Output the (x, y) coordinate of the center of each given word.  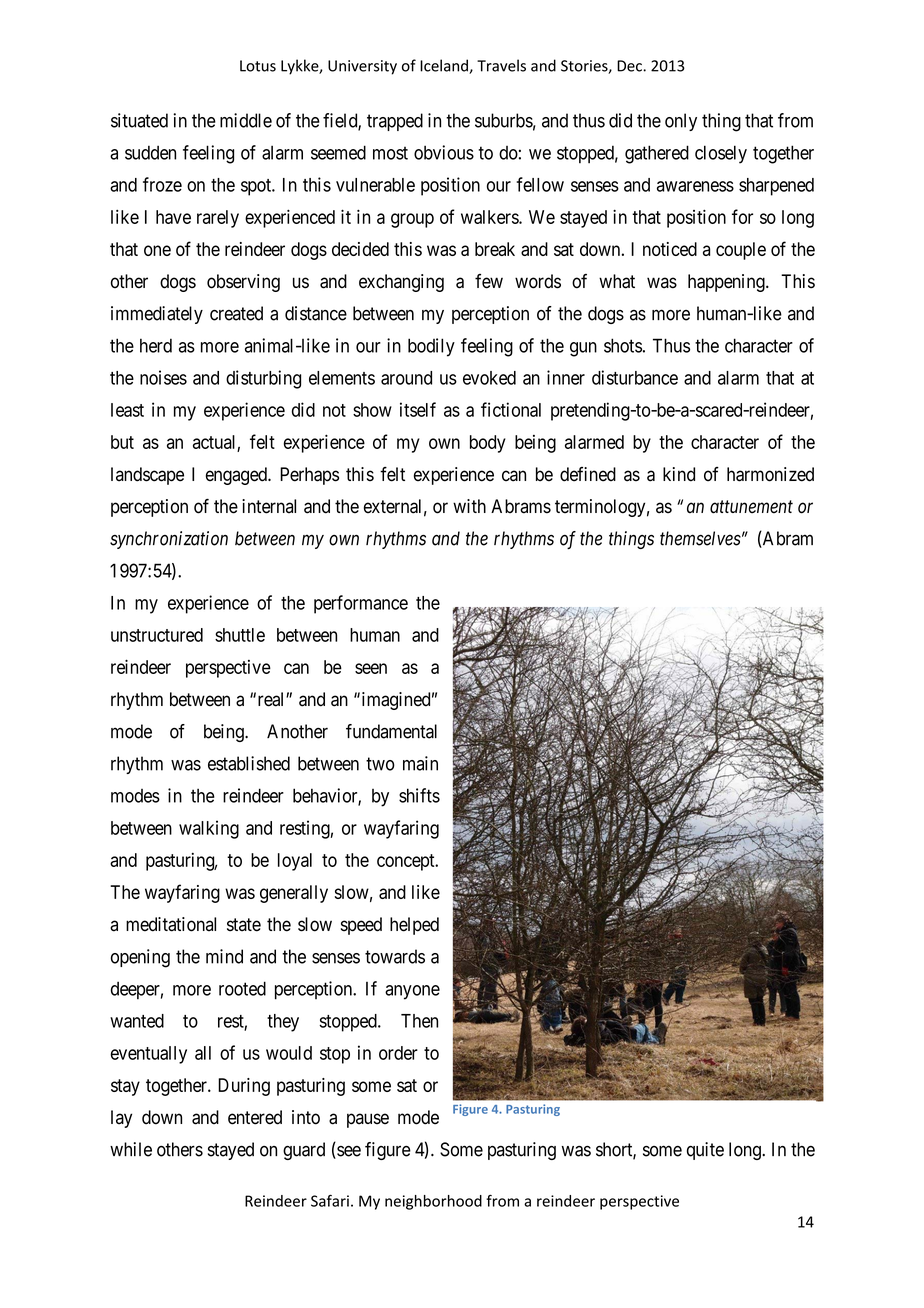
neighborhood (433, 1202)
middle (246, 120)
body (488, 444)
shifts (419, 795)
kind (679, 474)
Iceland (445, 66)
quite (705, 1151)
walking (209, 829)
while (131, 1149)
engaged (237, 476)
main (420, 763)
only (681, 122)
